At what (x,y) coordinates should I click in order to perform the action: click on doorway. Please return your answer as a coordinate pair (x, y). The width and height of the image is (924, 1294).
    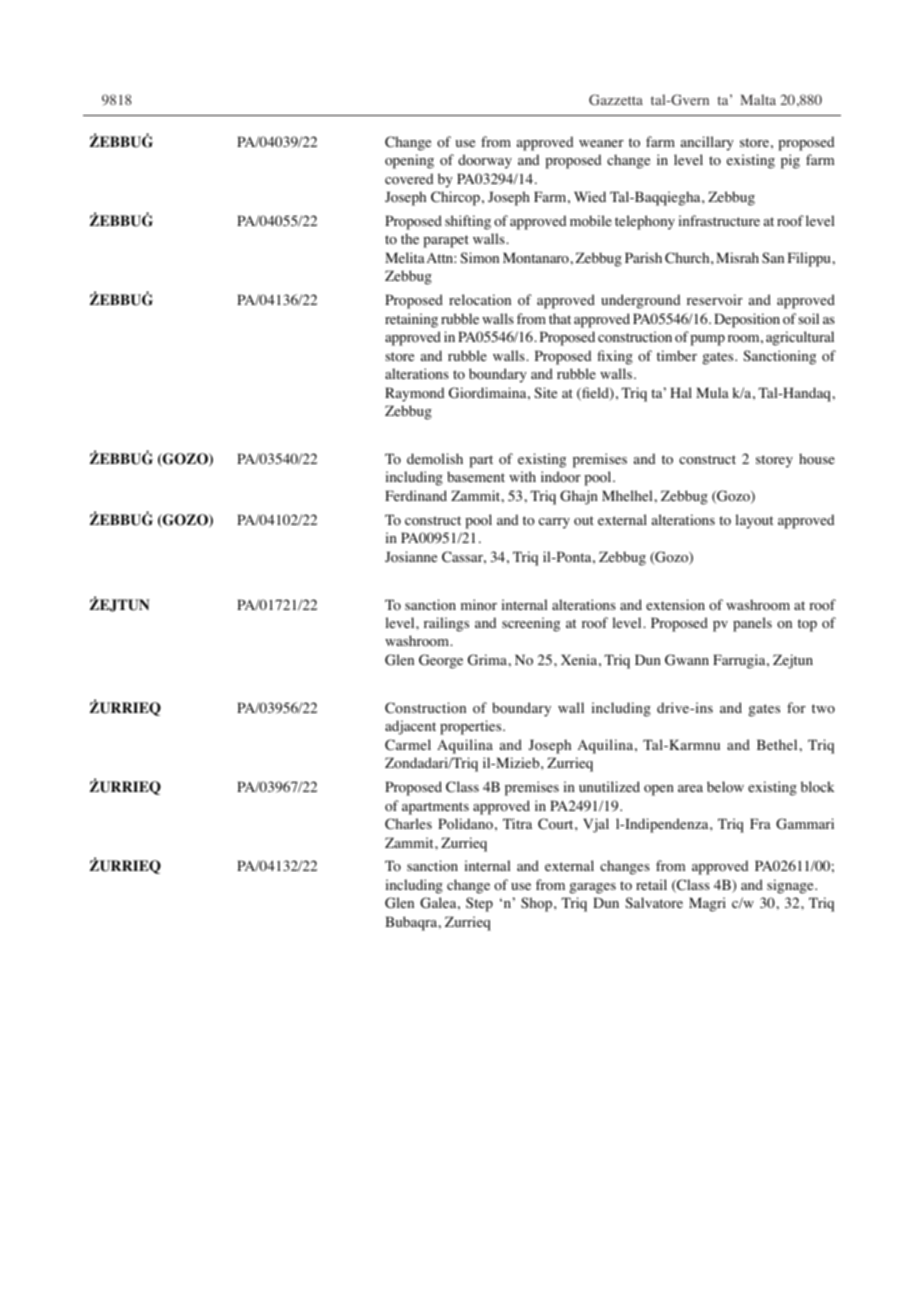
    Looking at the image, I should click on (485, 161).
